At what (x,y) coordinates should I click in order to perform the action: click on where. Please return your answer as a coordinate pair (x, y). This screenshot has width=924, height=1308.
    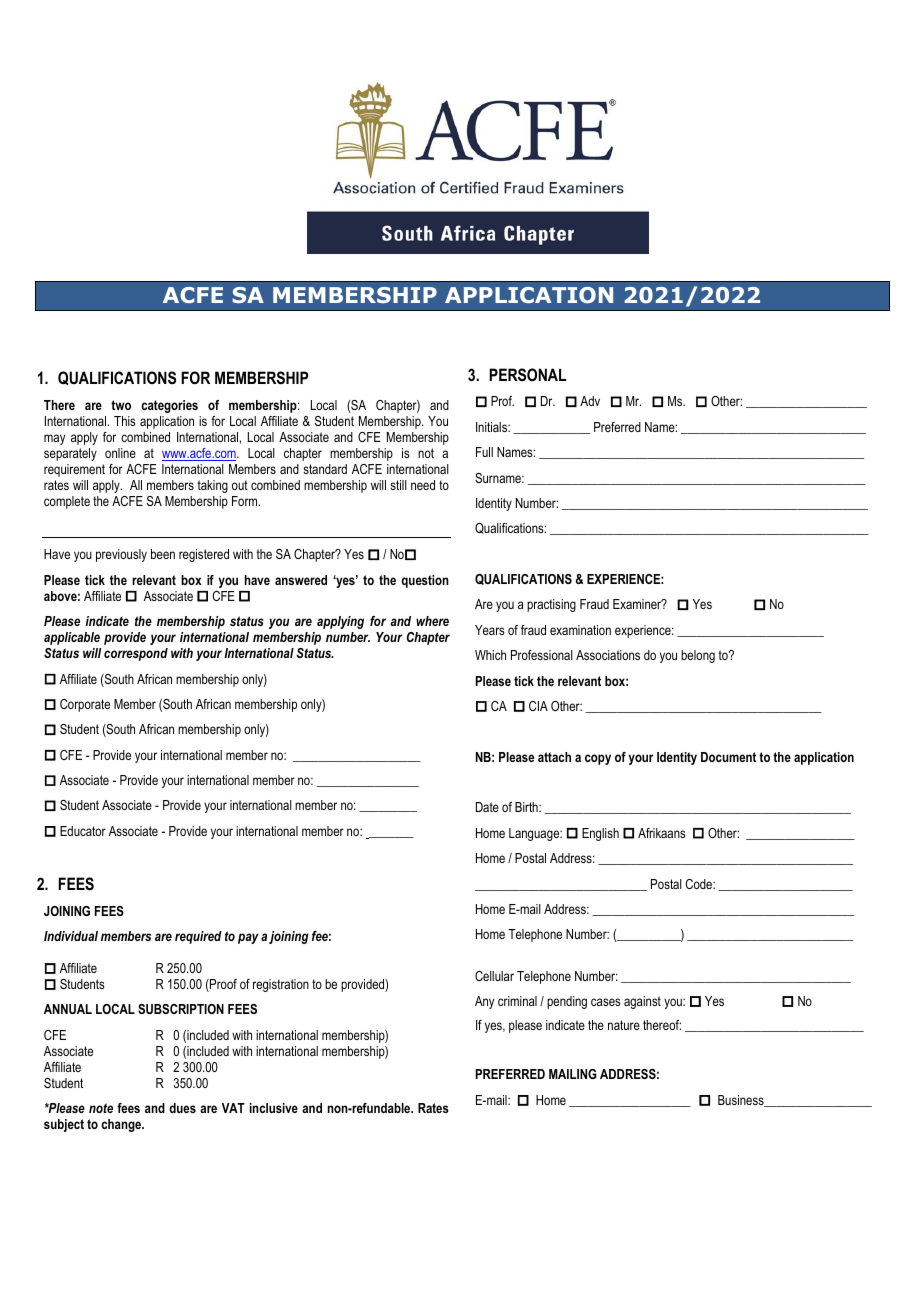
    Looking at the image, I should click on (432, 621).
